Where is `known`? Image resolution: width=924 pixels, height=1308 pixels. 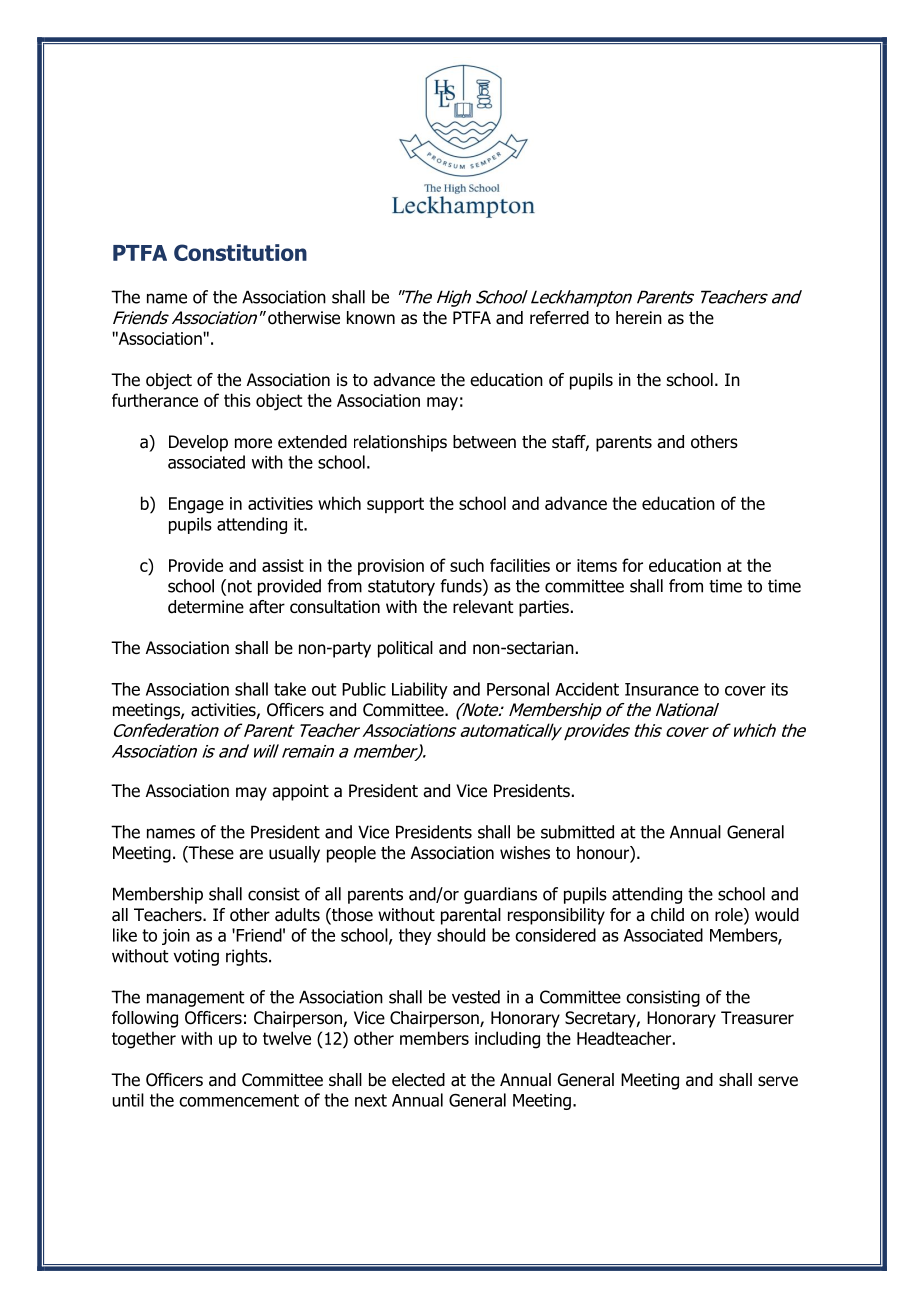 known is located at coordinates (371, 318).
